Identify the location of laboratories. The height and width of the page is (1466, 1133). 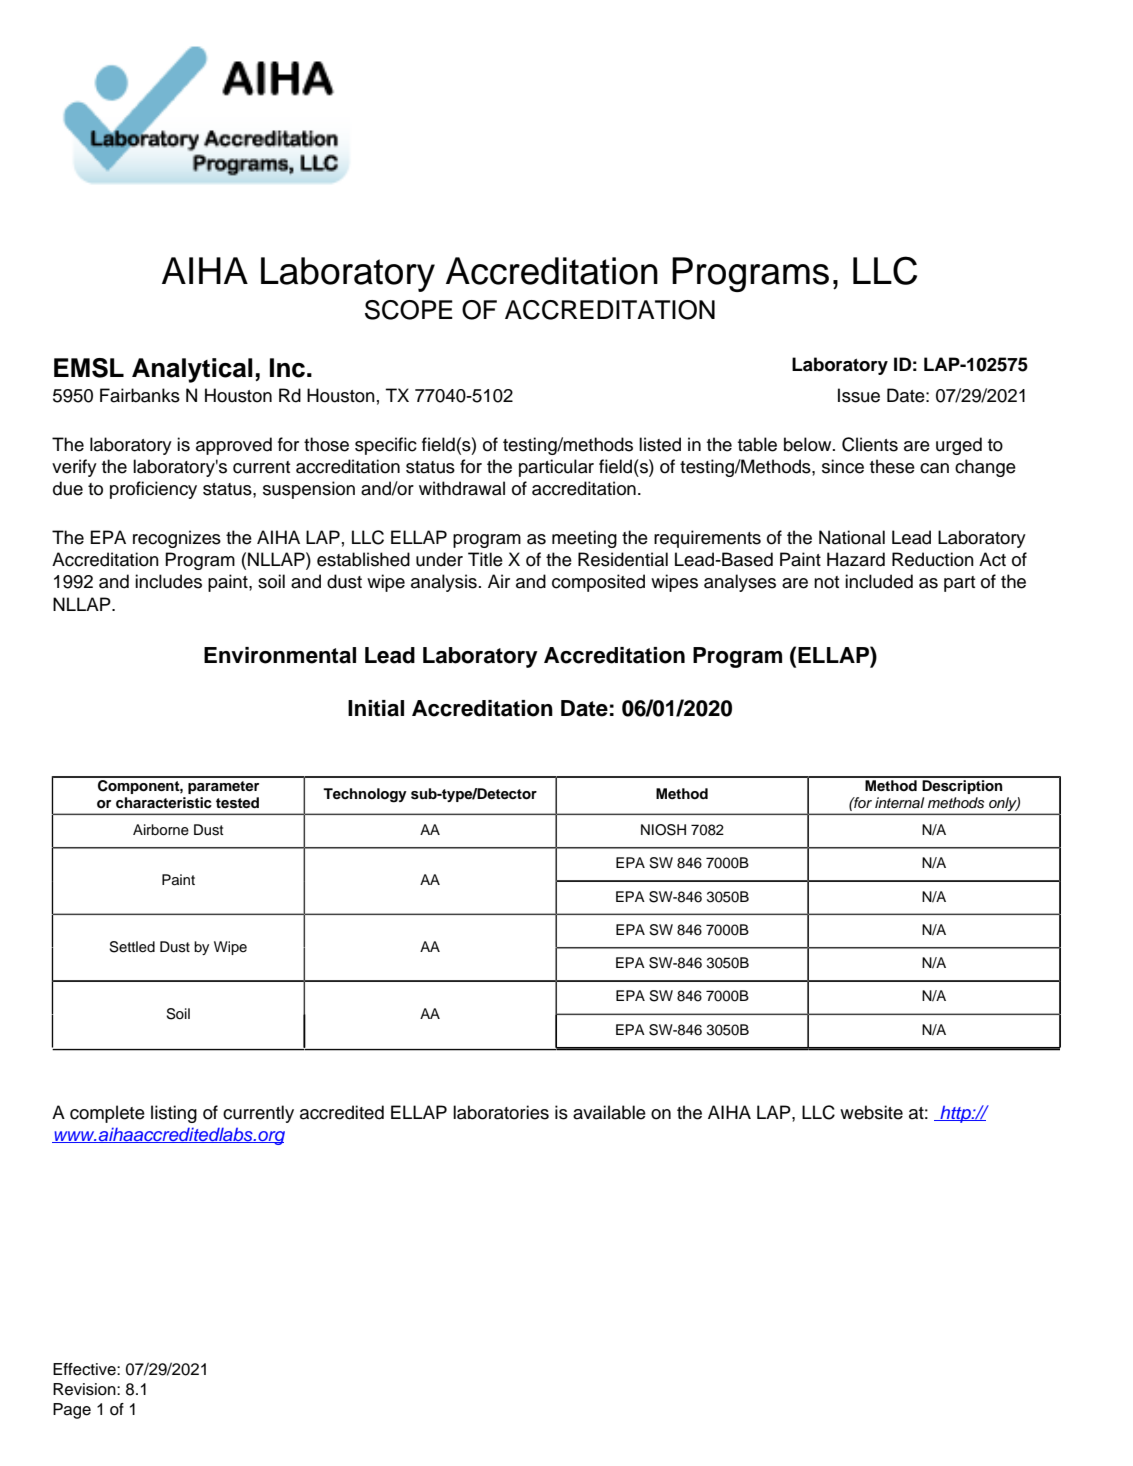
(501, 1112).
